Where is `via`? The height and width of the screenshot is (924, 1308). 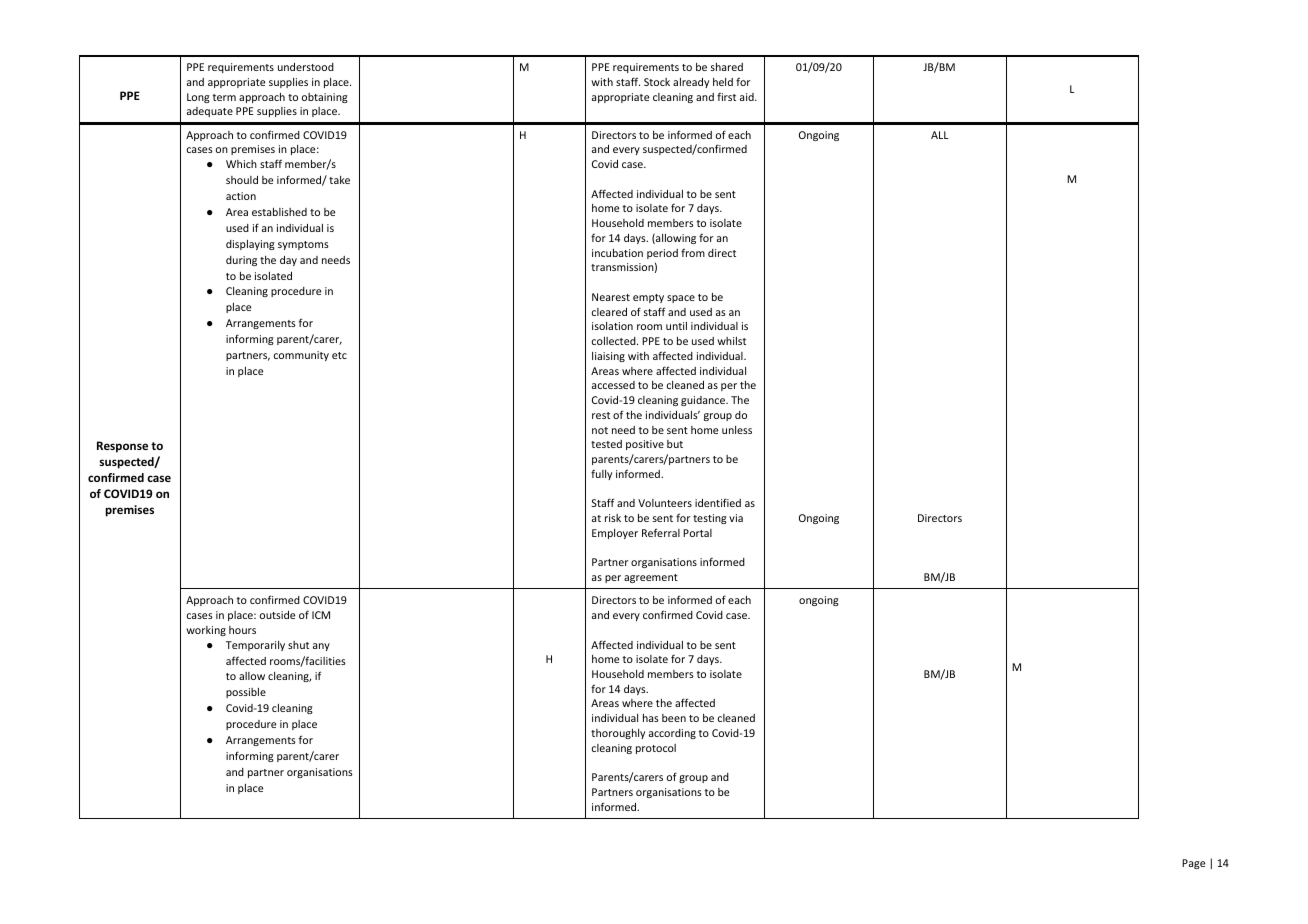
via is located at coordinates (736, 518).
